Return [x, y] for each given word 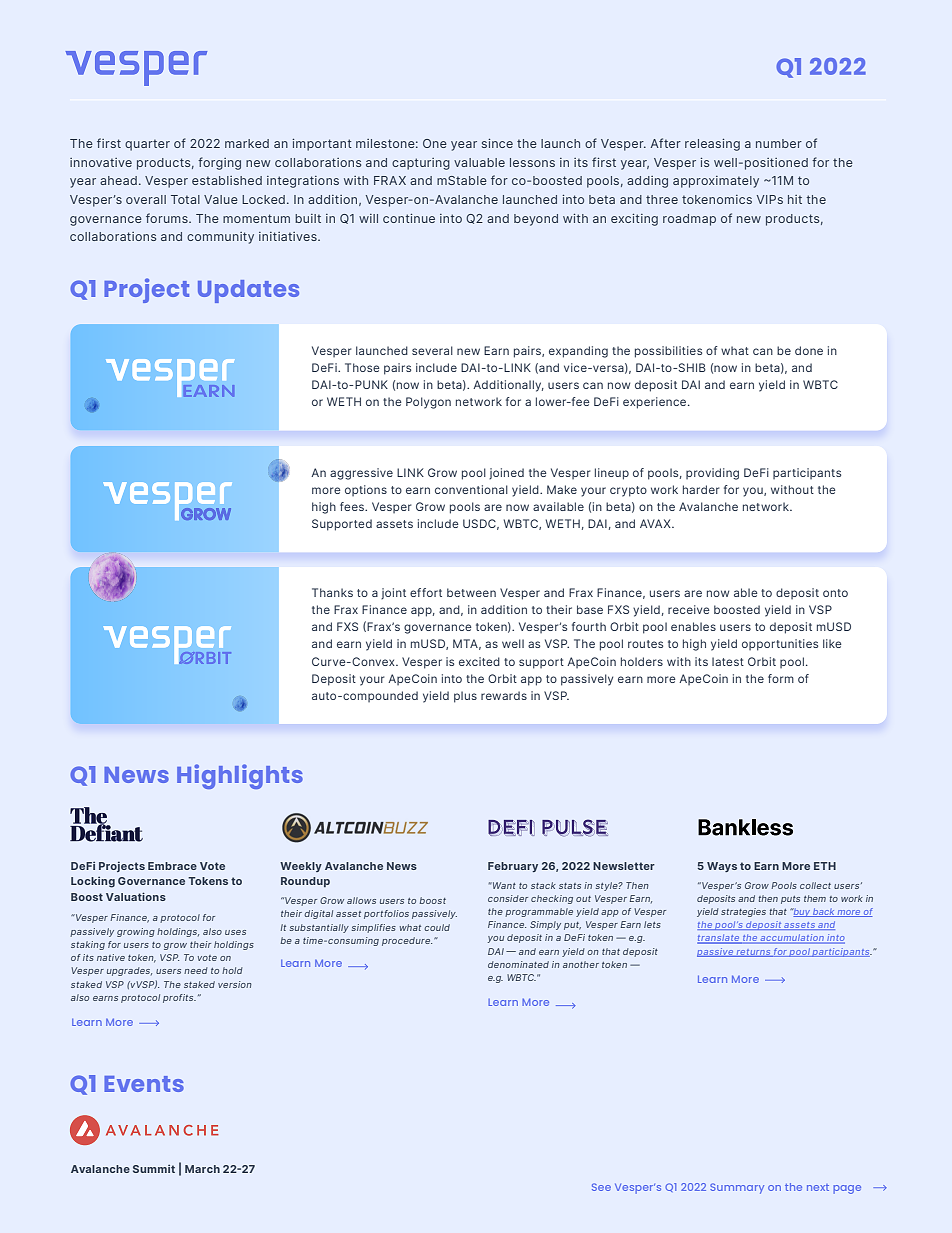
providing [712, 474]
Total [185, 199]
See [601, 1187]
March [202, 1169]
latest [728, 661]
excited [479, 661]
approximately [716, 182]
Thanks [332, 592]
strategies [743, 912]
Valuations [136, 896]
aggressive [361, 474]
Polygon [428, 403]
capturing [421, 164]
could [437, 927]
